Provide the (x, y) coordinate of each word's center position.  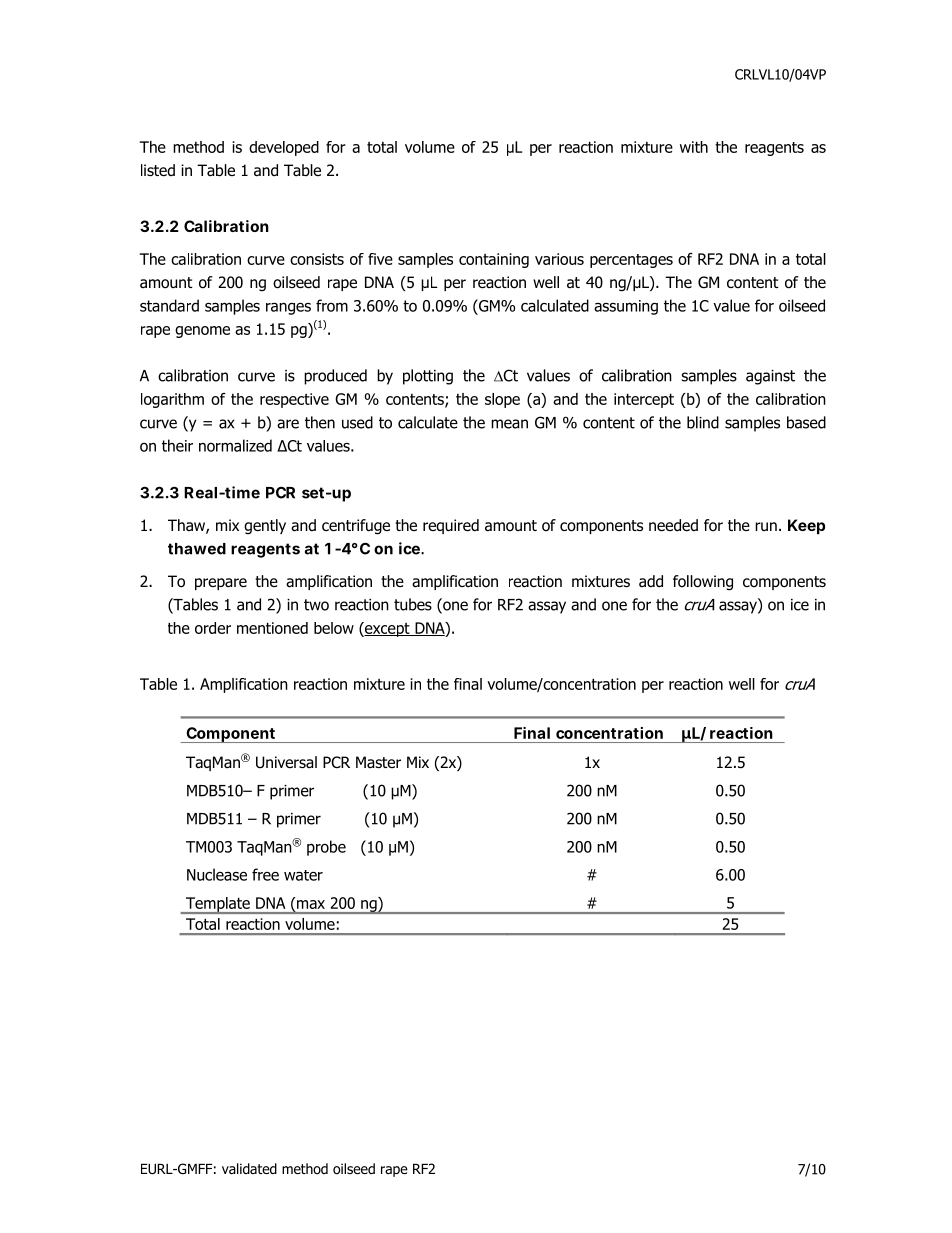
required (451, 526)
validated (249, 1168)
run (766, 526)
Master (378, 762)
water (303, 875)
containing (494, 260)
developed (284, 148)
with (694, 147)
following (703, 583)
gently (265, 526)
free (265, 874)
